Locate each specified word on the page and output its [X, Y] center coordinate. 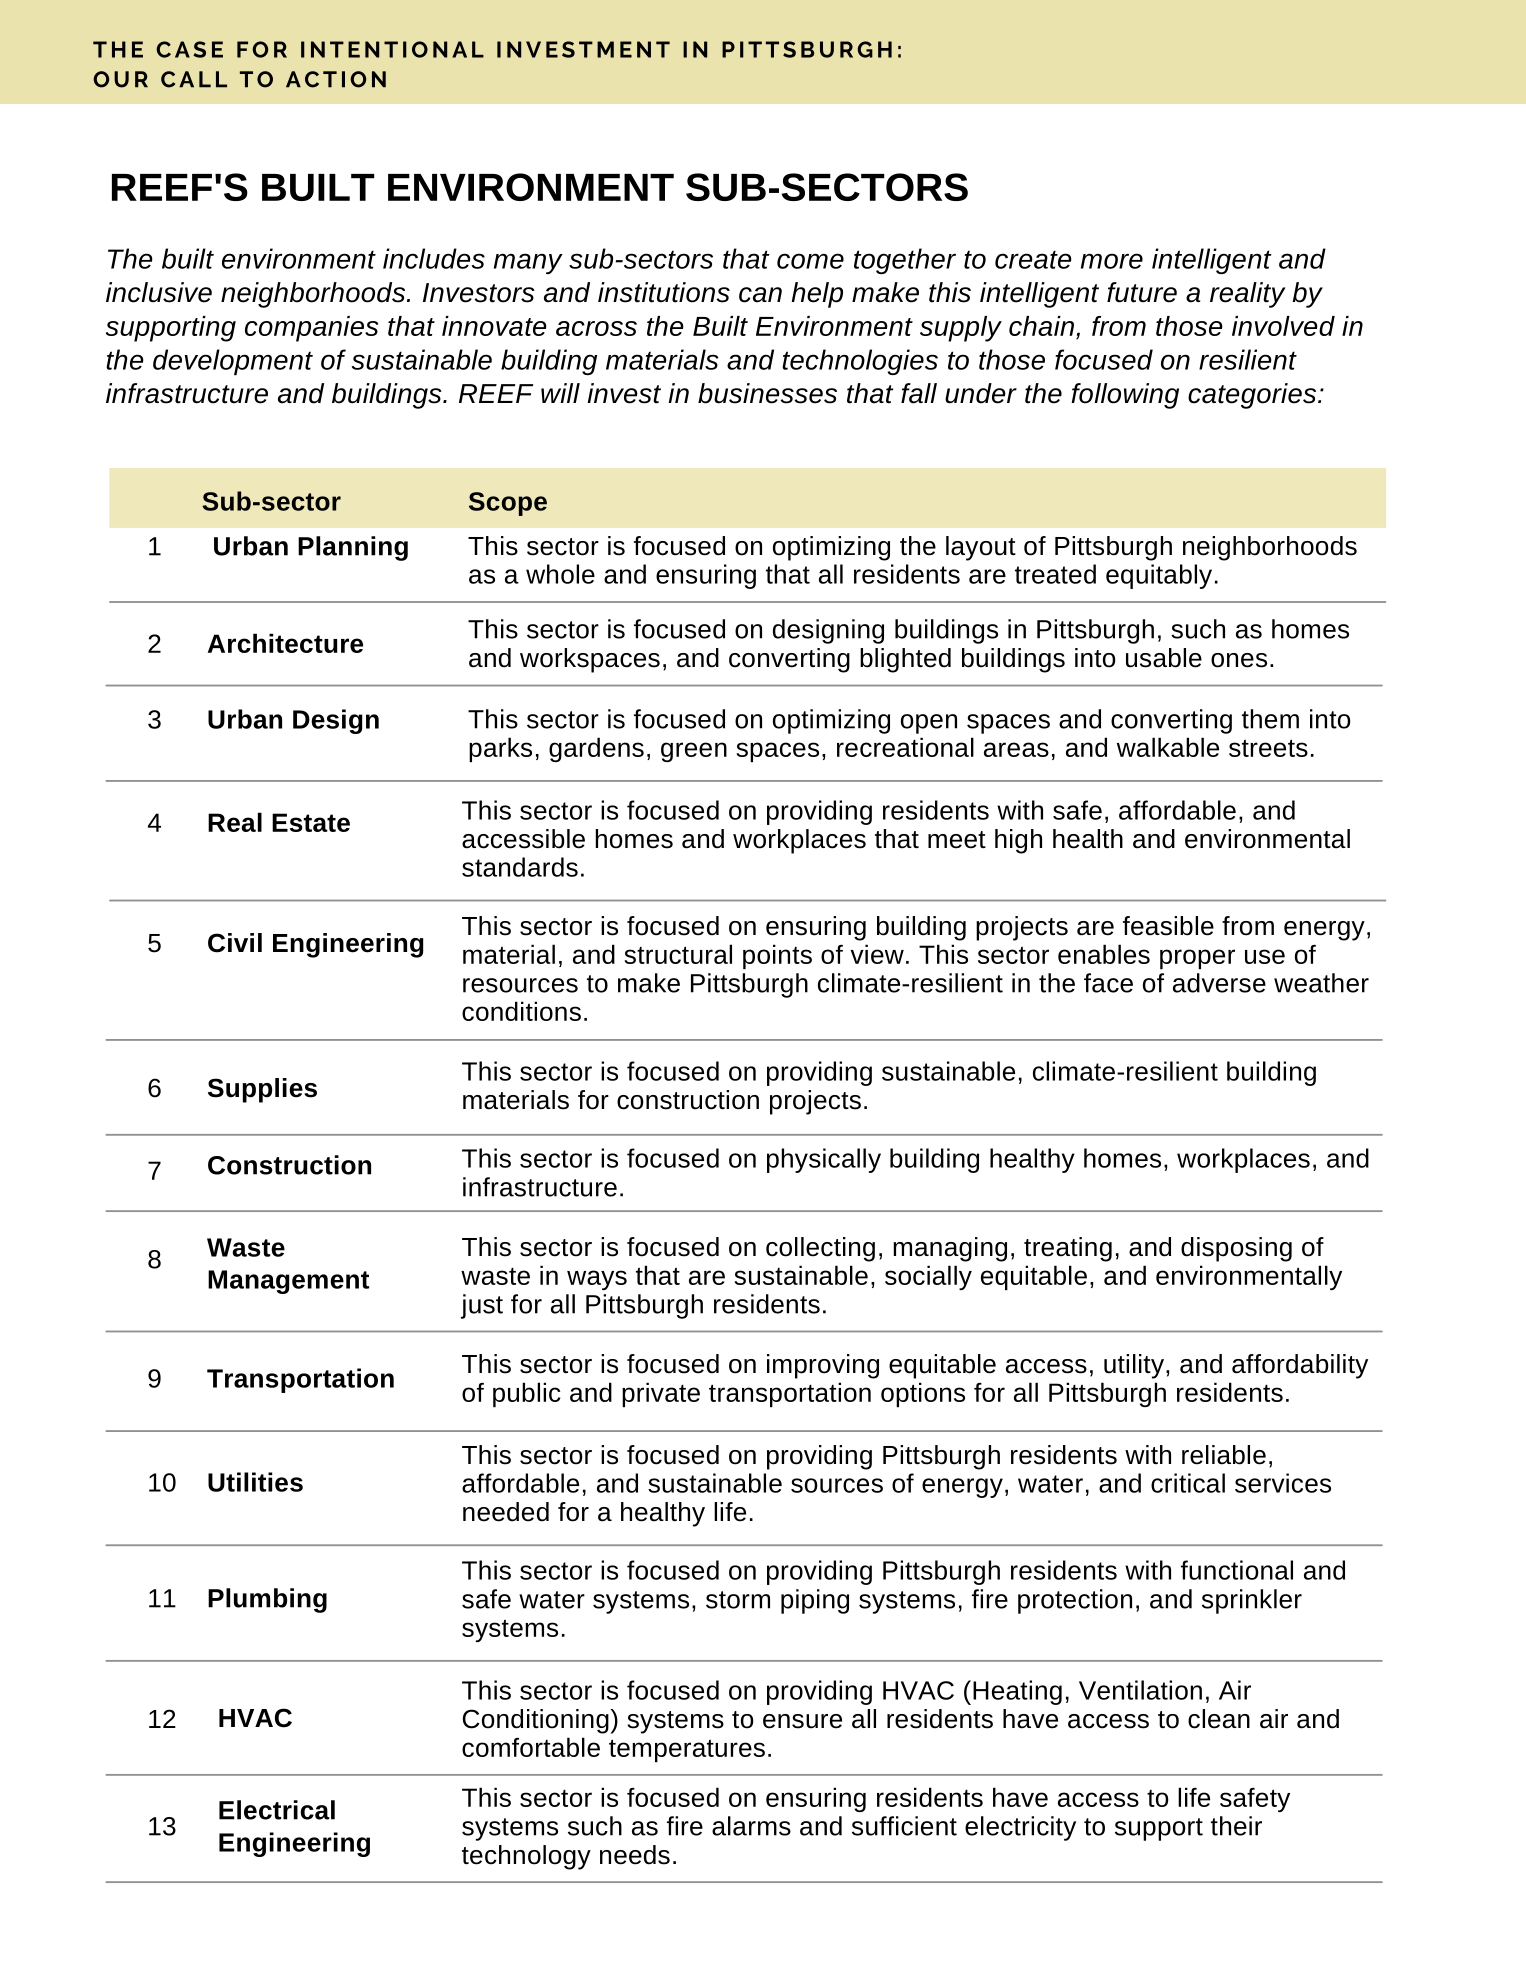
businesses [767, 393]
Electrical [277, 1810]
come [810, 261]
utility [1134, 1366]
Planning [353, 548]
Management [288, 1282]
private [661, 1394]
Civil [235, 943]
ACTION [336, 79]
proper [1197, 959]
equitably [1159, 576]
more [1112, 261]
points [777, 956]
